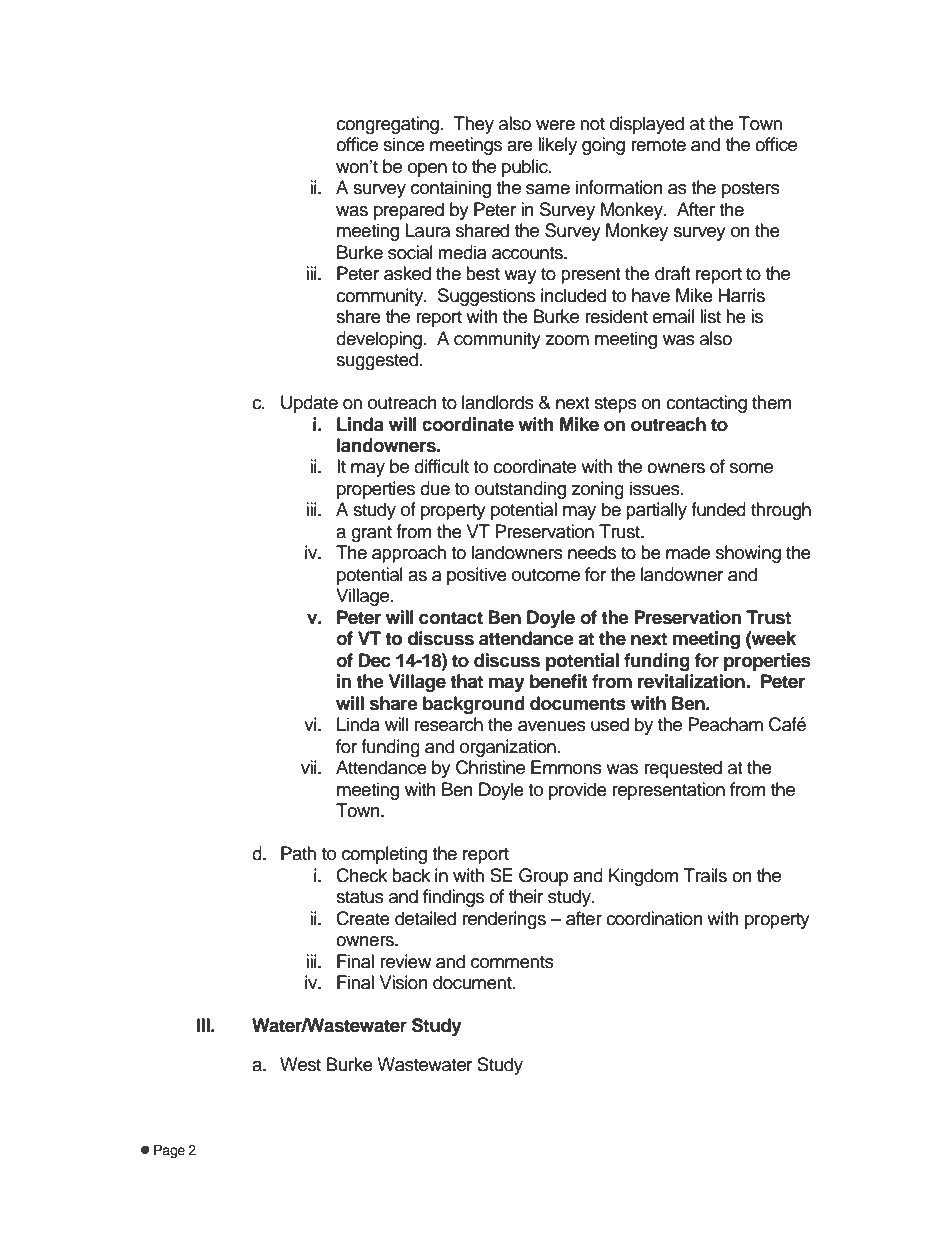  Describe the element at coordinates (658, 145) in the document. I see `remote` at that location.
